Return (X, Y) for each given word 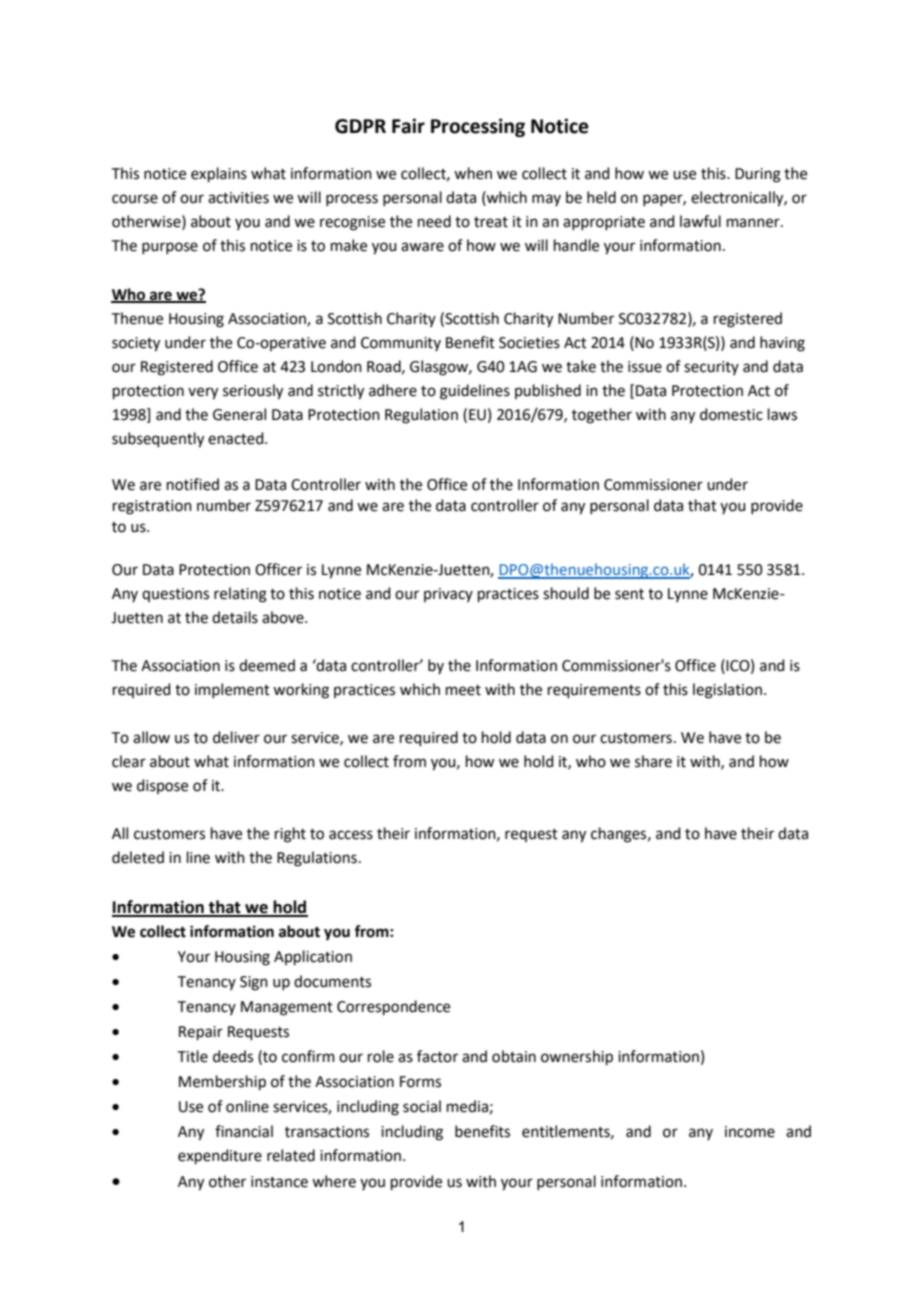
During (758, 175)
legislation (729, 691)
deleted (138, 857)
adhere (393, 390)
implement (232, 690)
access (351, 835)
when (473, 173)
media (467, 1106)
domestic (731, 414)
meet (463, 690)
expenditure (220, 1156)
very (203, 393)
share (653, 761)
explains (219, 174)
